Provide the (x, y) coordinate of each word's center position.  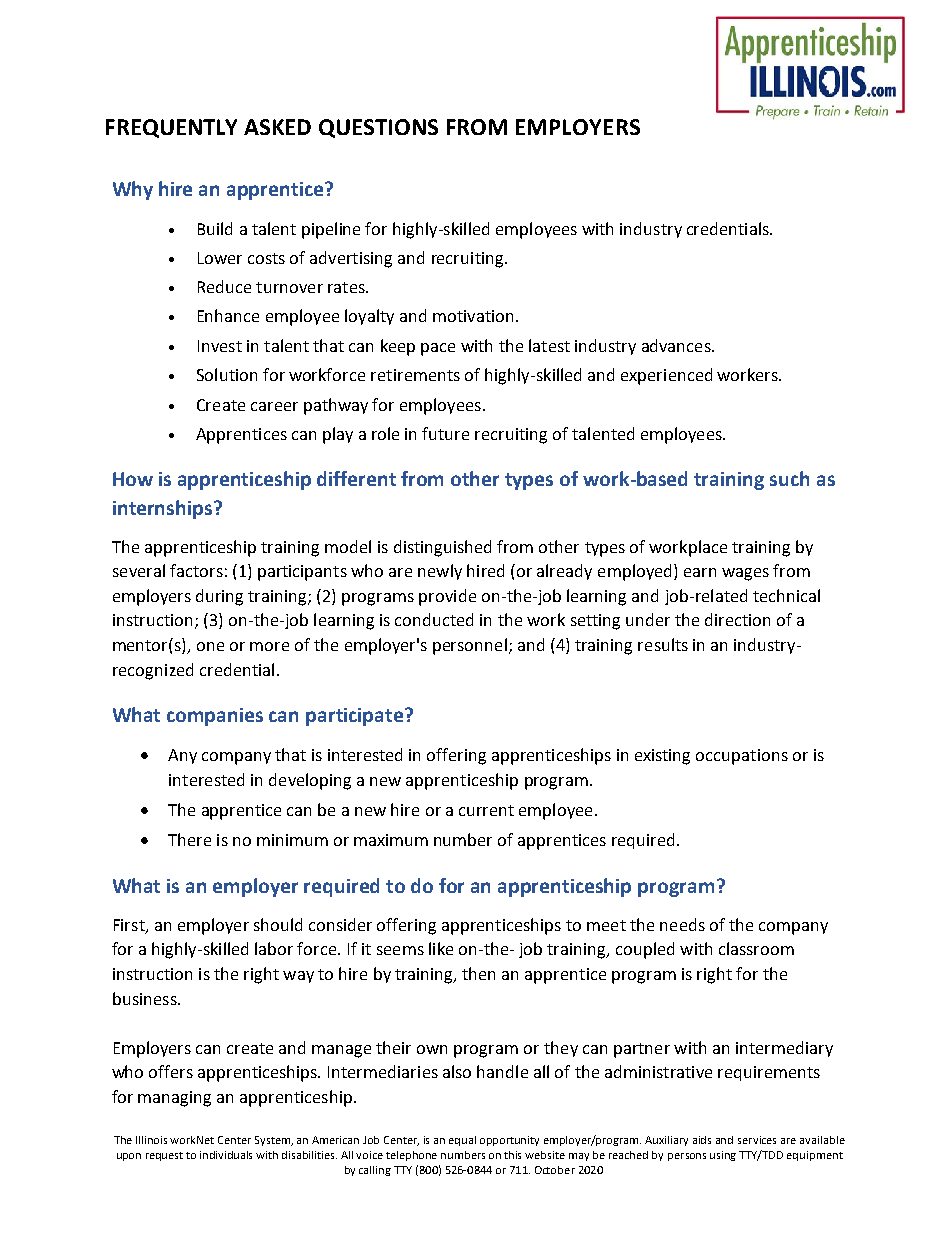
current (486, 810)
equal (462, 1141)
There (189, 839)
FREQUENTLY (171, 128)
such (789, 478)
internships (164, 509)
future (445, 433)
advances (677, 345)
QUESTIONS (378, 128)
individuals (226, 1155)
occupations (742, 757)
